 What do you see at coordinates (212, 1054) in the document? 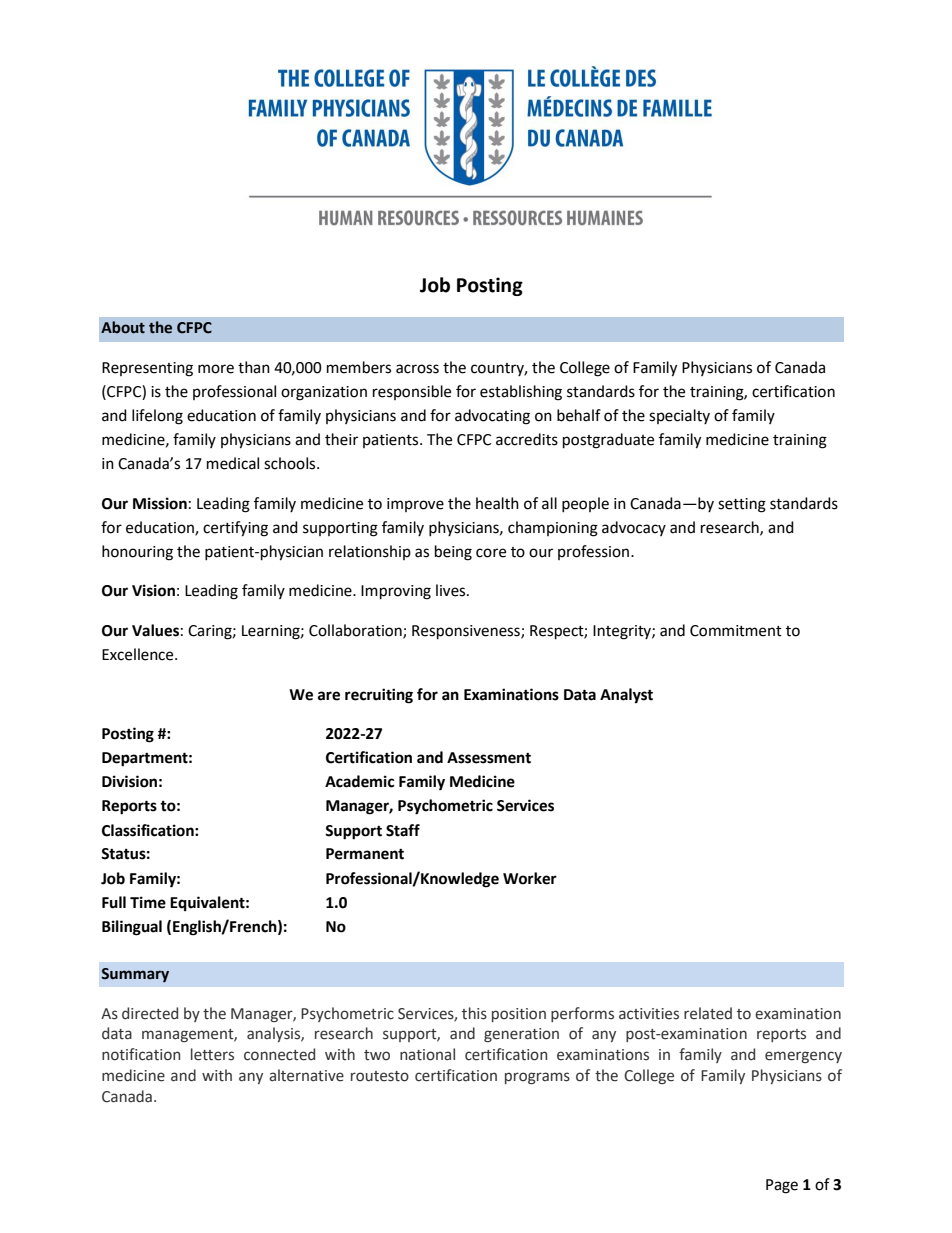
I see `letters` at bounding box center [212, 1054].
